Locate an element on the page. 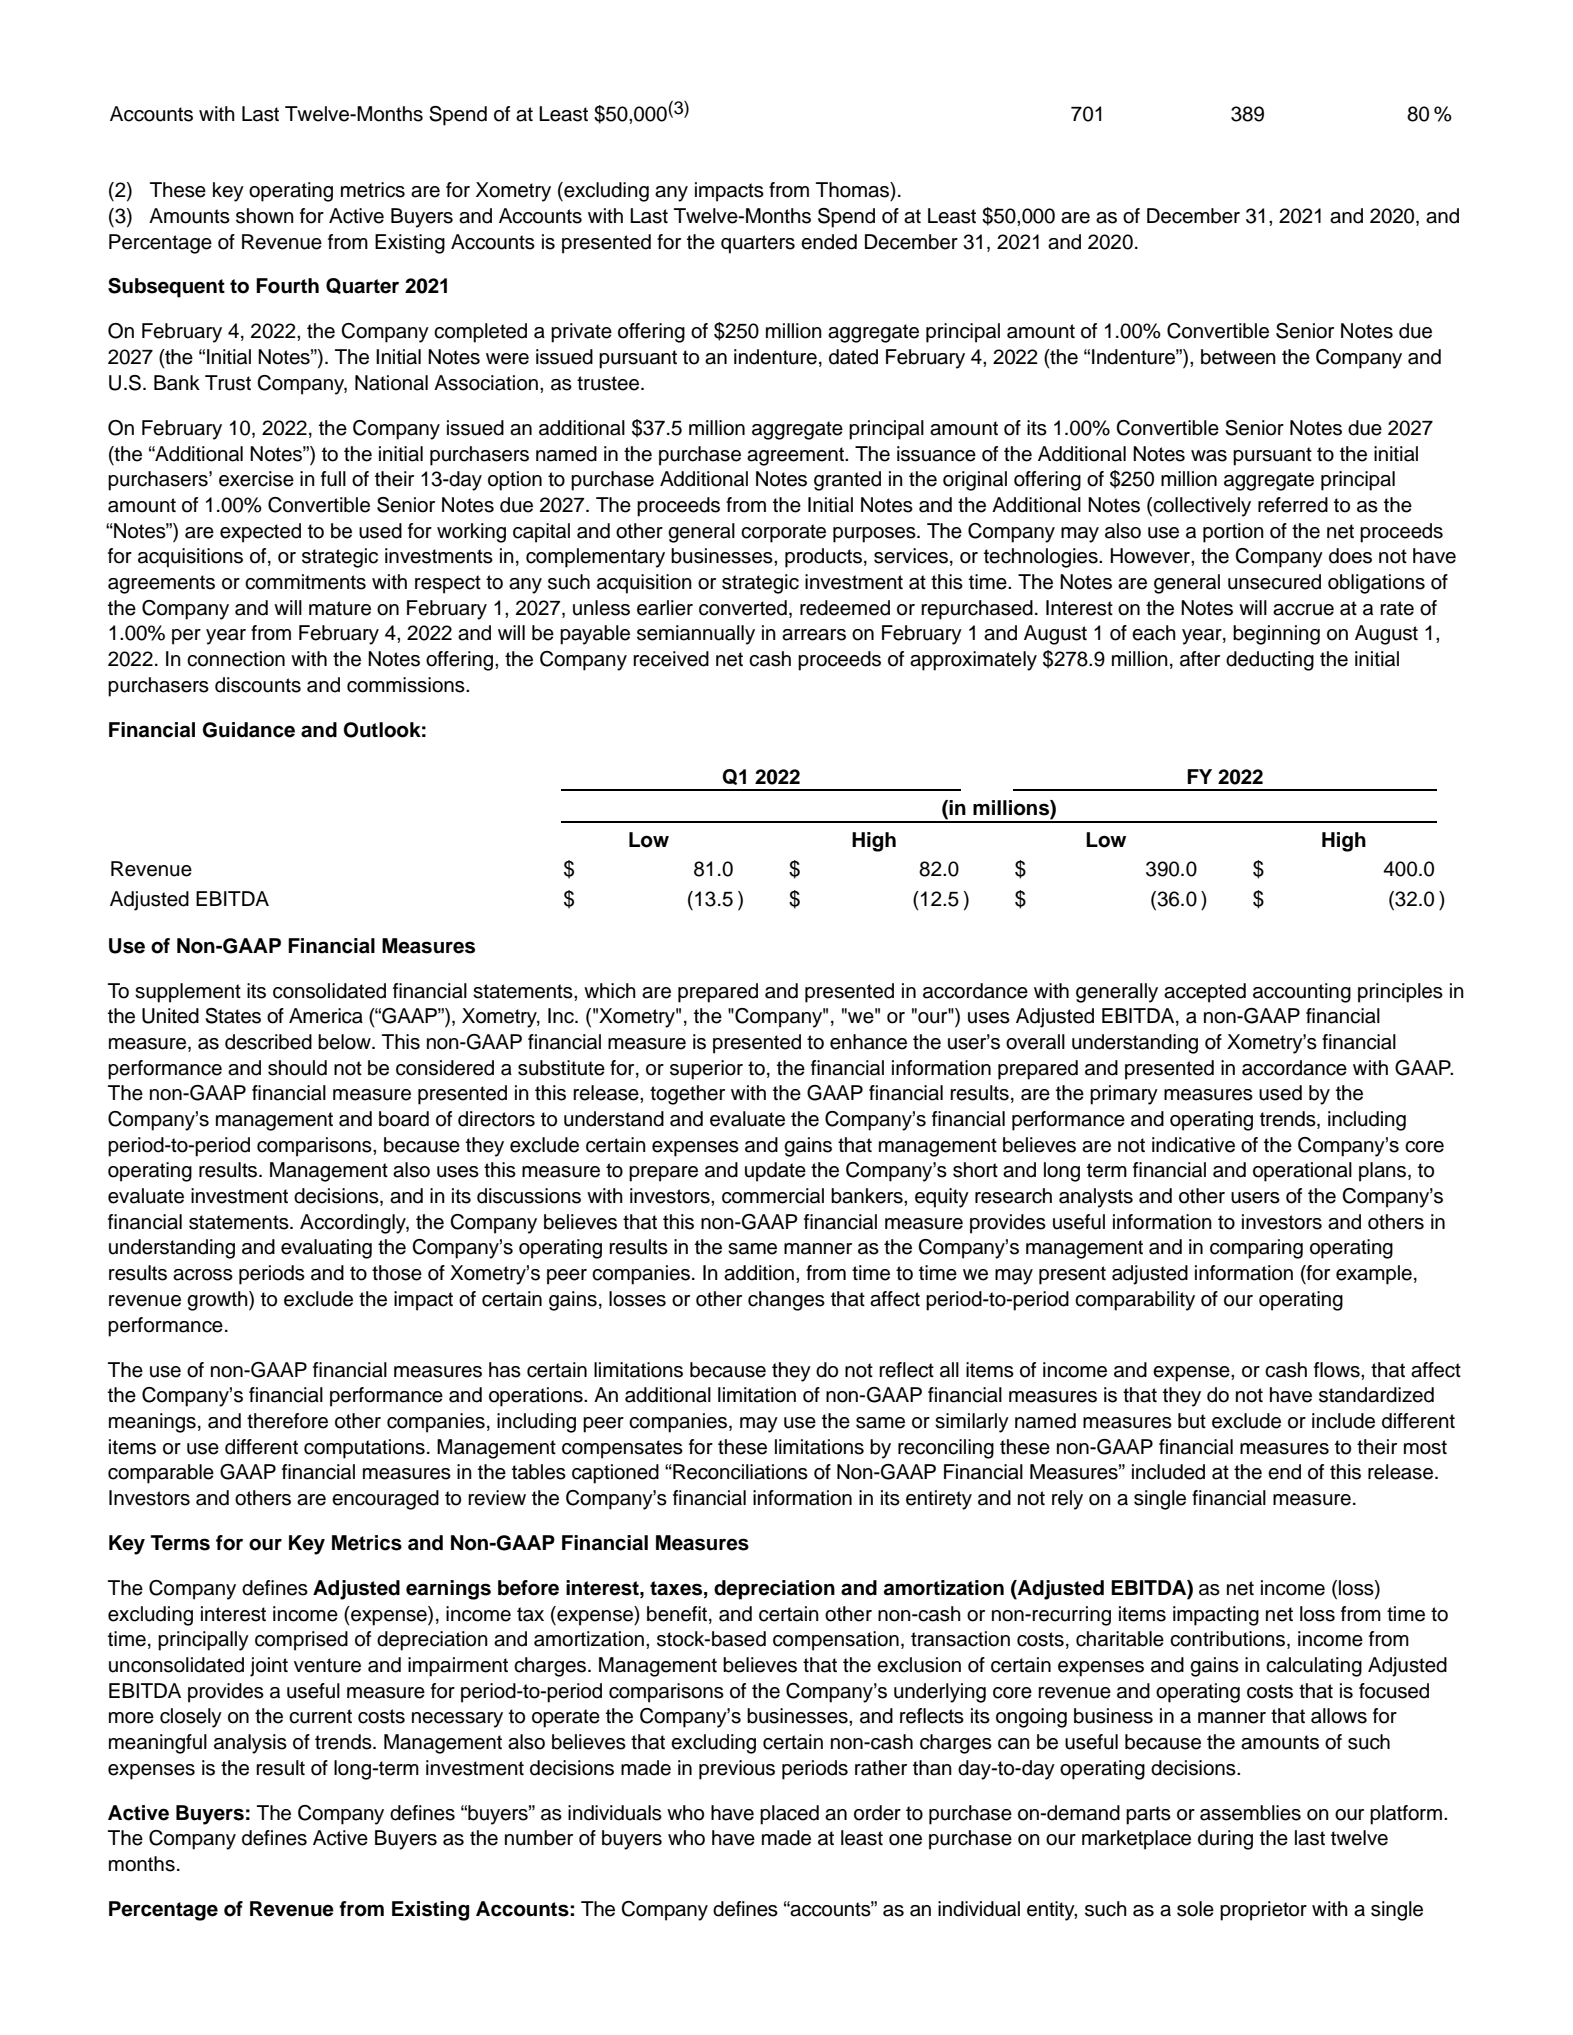 Image resolution: width=1573 pixels, height=2035 pixels. compensates is located at coordinates (622, 1449).
